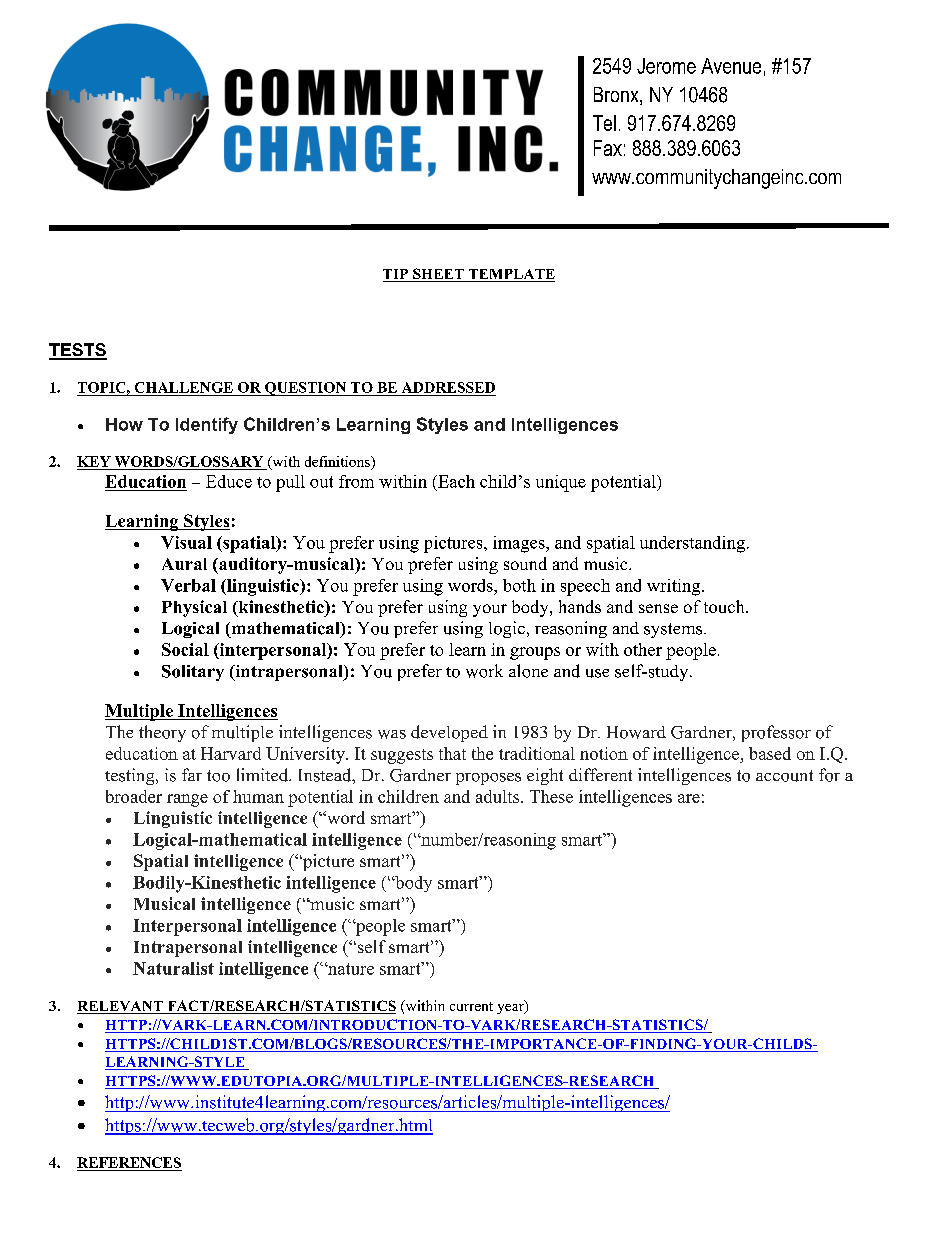 The image size is (952, 1233). What do you see at coordinates (129, 1162) in the page?
I see `REFERENCES` at bounding box center [129, 1162].
